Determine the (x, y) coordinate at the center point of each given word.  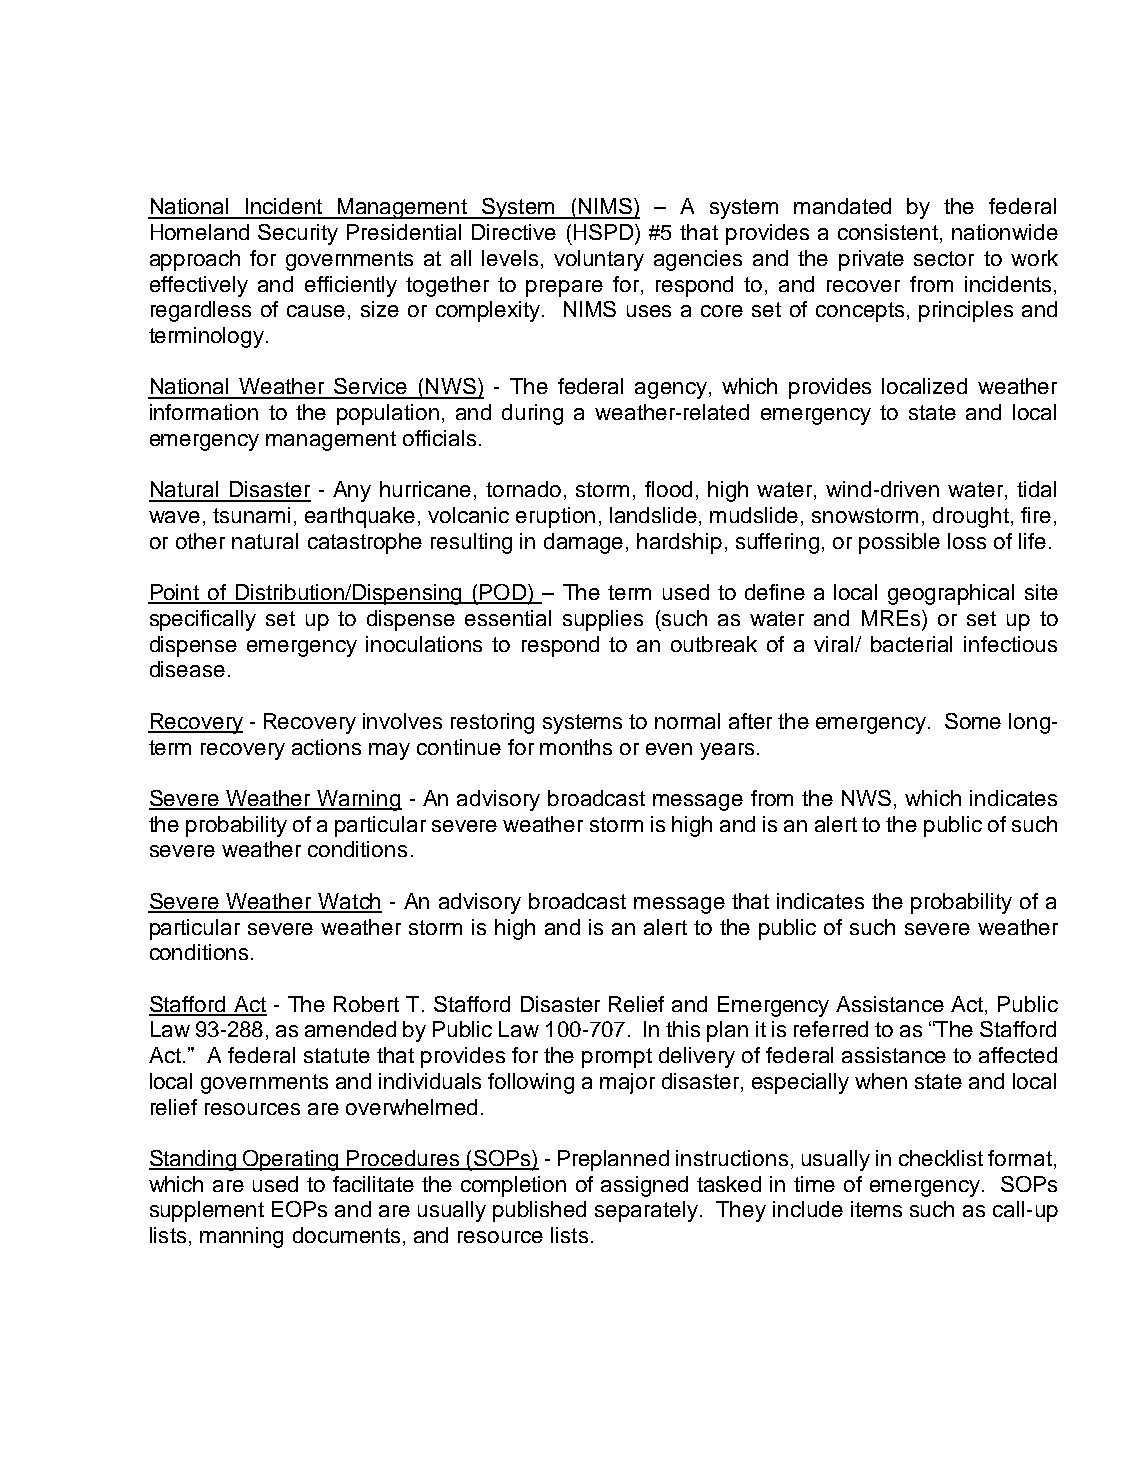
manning (241, 1237)
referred (831, 1029)
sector (944, 258)
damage (583, 543)
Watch (349, 902)
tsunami (251, 515)
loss (967, 541)
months (576, 747)
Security (298, 234)
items (876, 1209)
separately (646, 1211)
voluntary (599, 260)
